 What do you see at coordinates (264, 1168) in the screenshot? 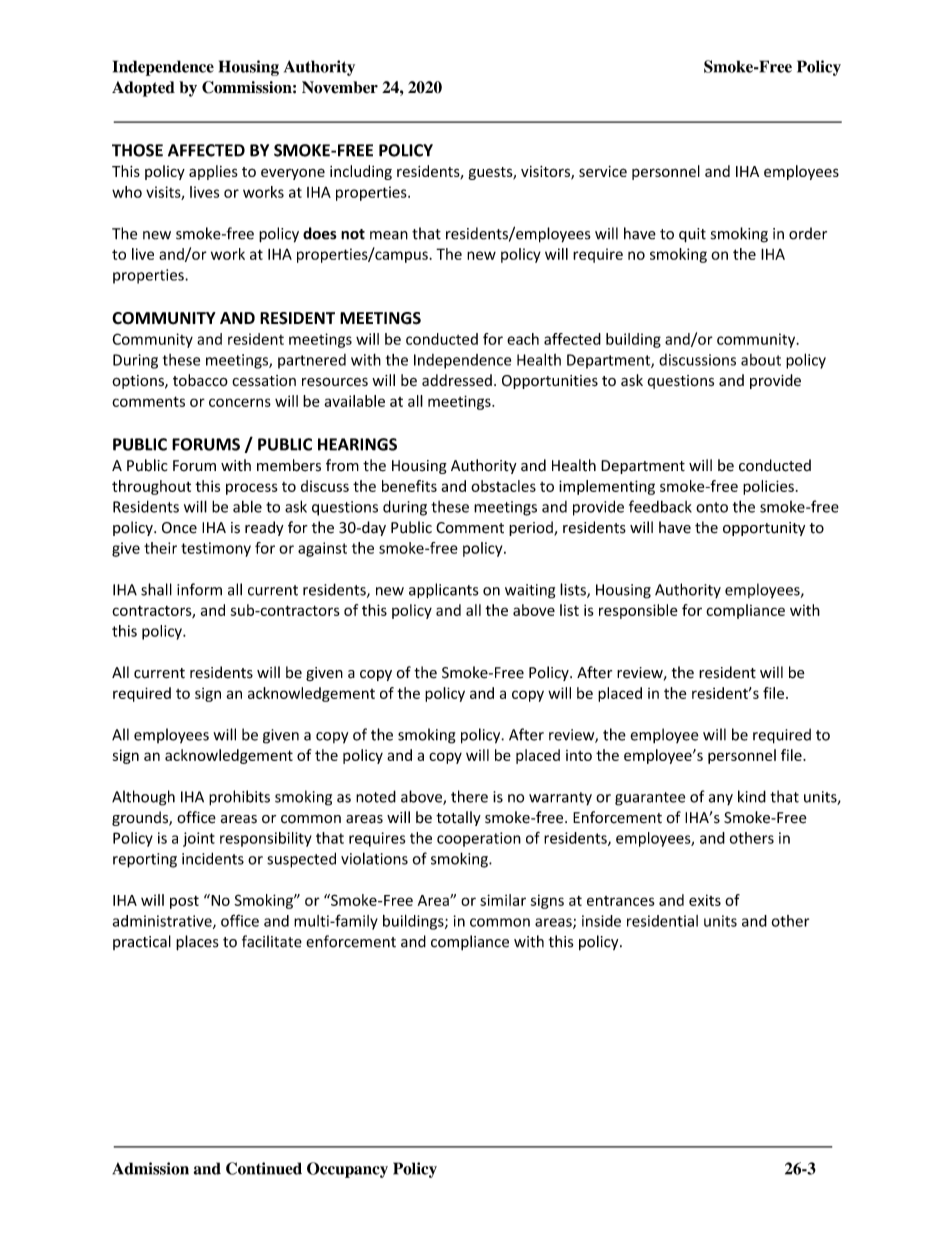
I see `Continued` at bounding box center [264, 1168].
